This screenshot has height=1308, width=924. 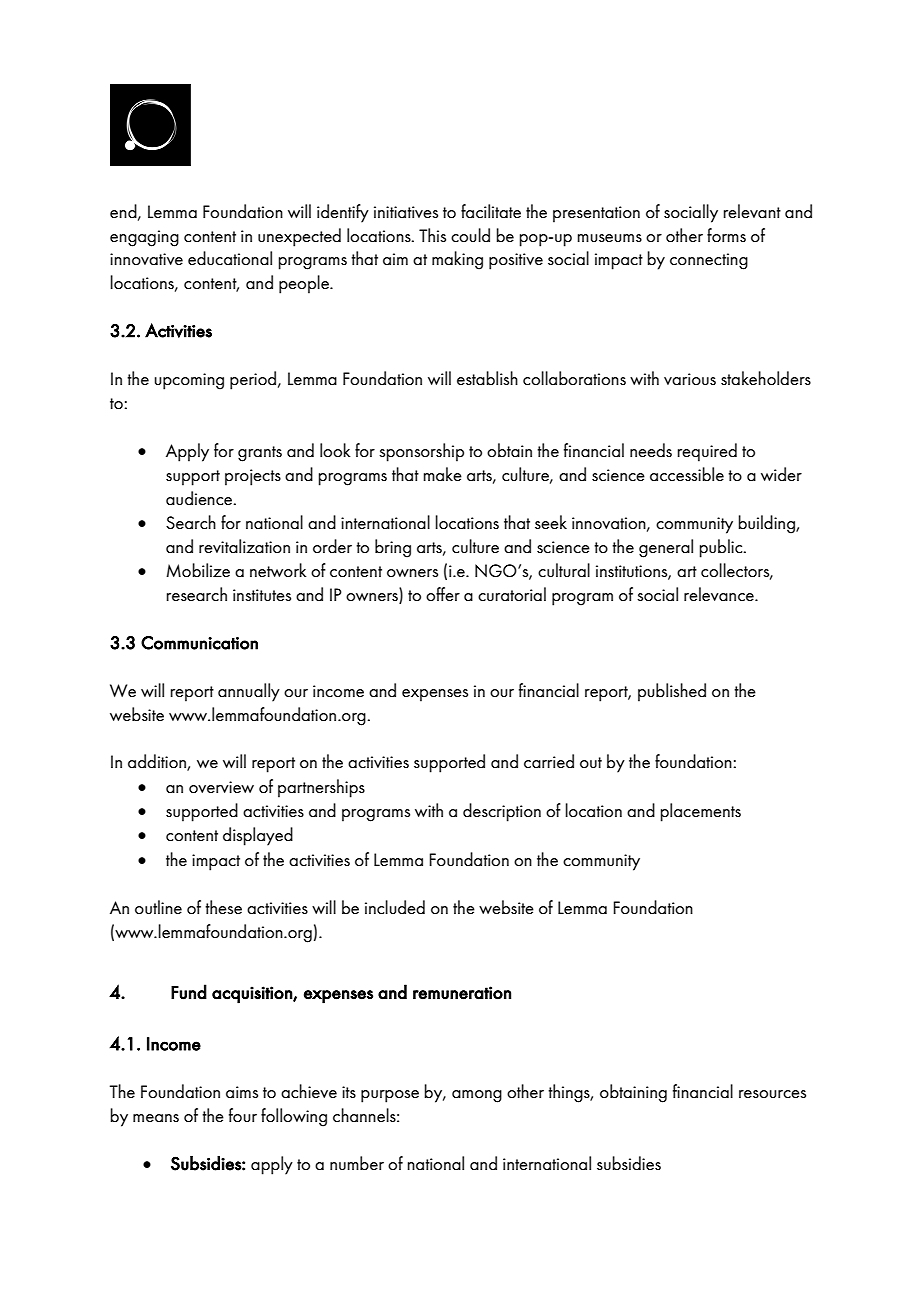 What do you see at coordinates (243, 1115) in the screenshot?
I see `four` at bounding box center [243, 1115].
